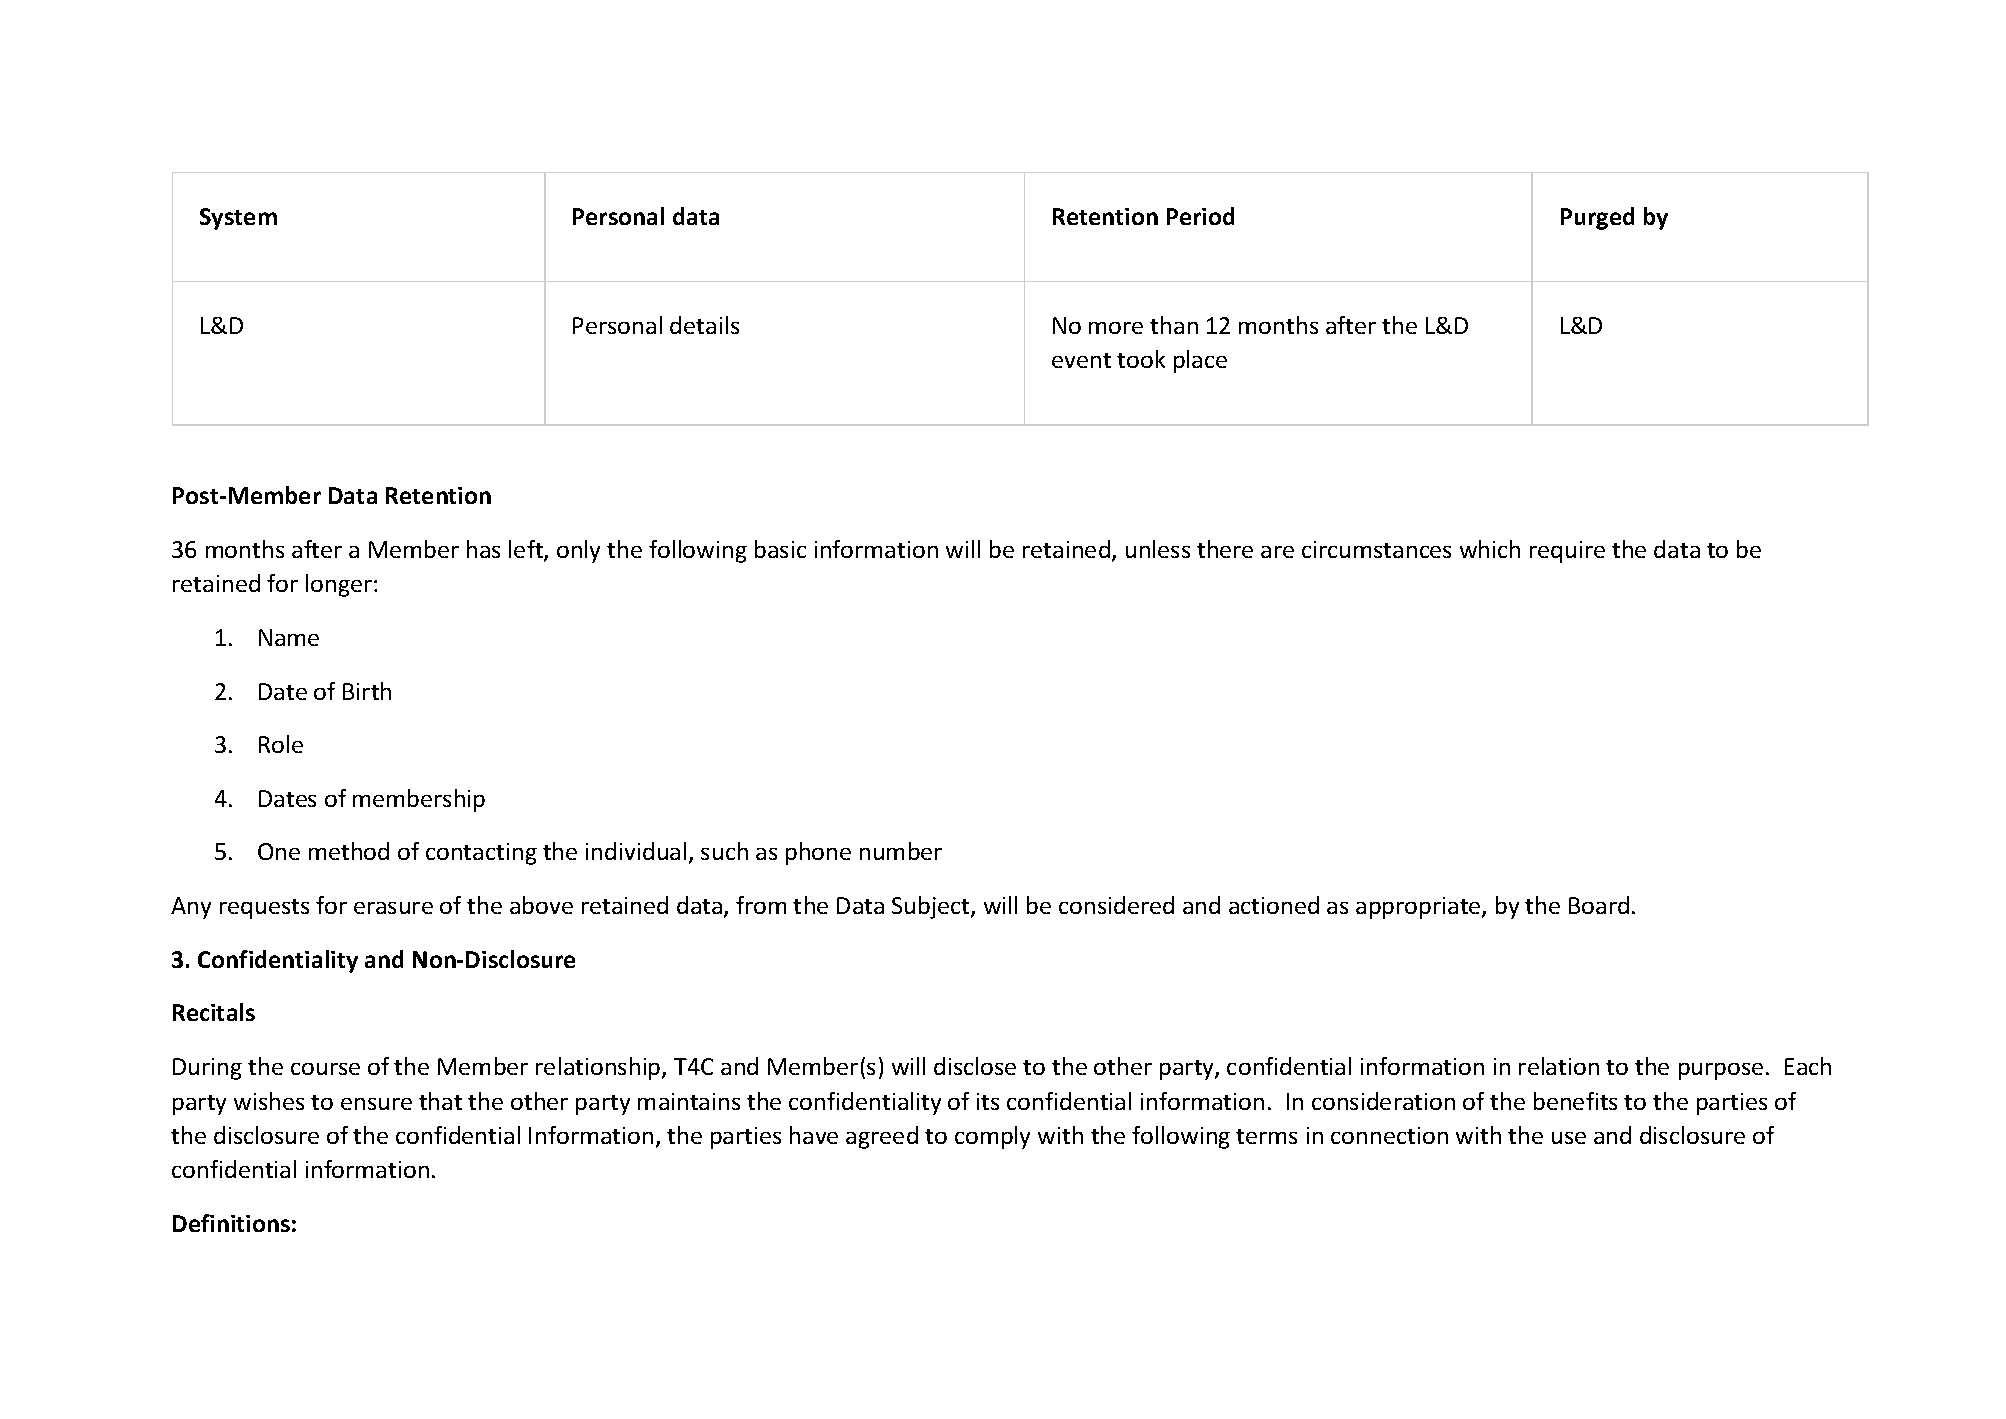  Describe the element at coordinates (992, 1137) in the screenshot. I see `comply` at that location.
